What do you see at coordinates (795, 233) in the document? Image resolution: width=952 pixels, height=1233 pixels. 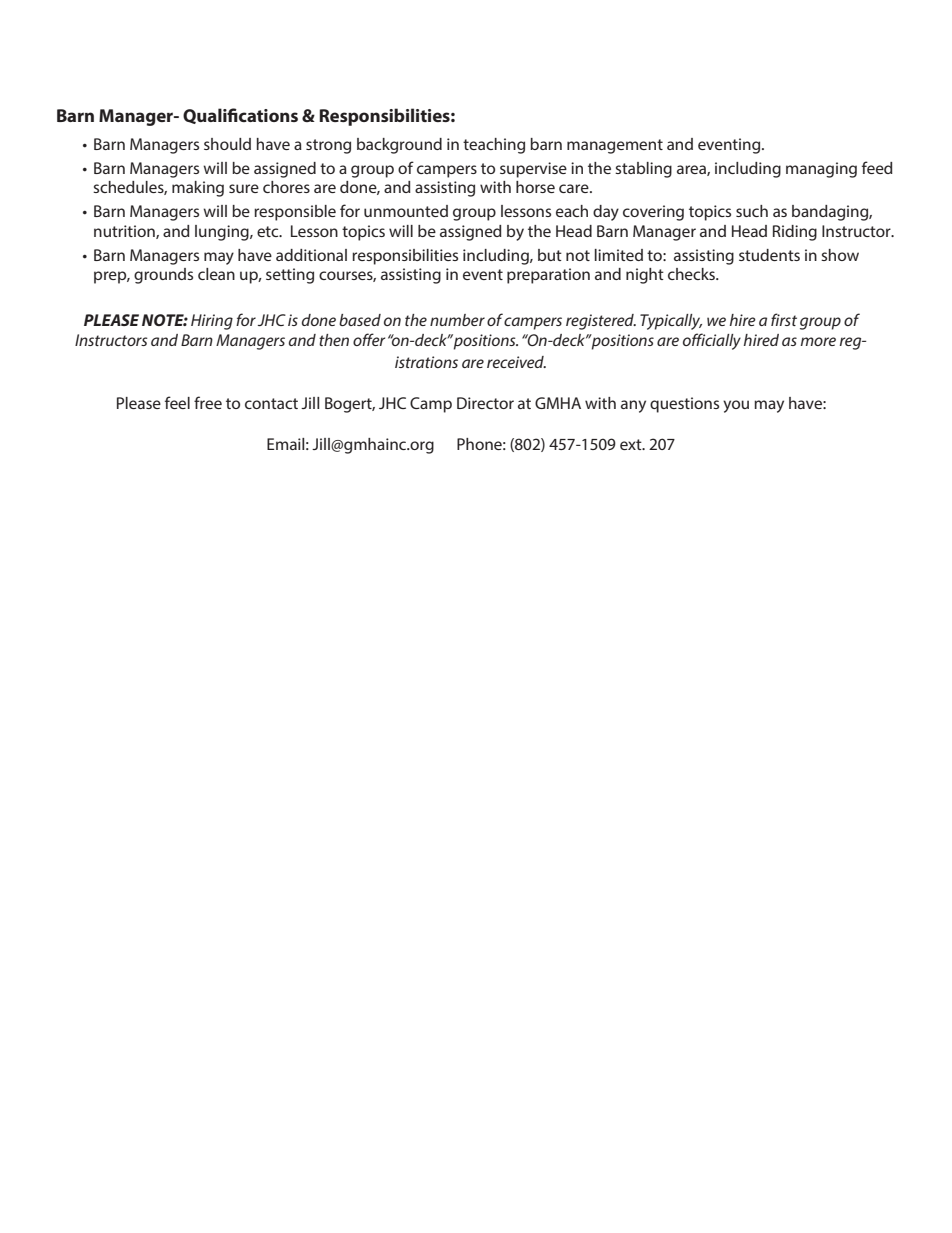 I see `Riding` at bounding box center [795, 233].
